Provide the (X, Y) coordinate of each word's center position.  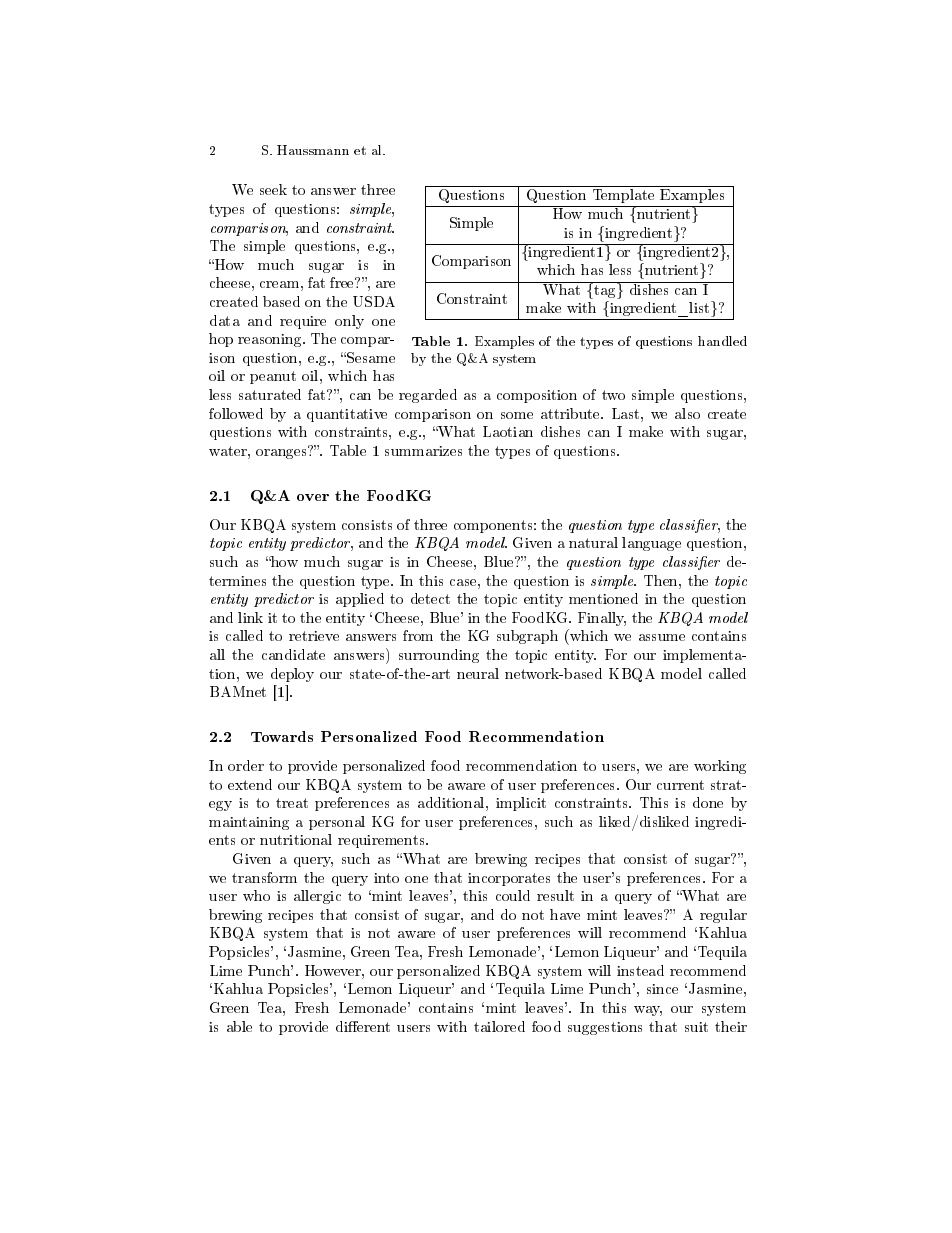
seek (273, 189)
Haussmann (313, 150)
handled (722, 341)
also (687, 413)
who (256, 895)
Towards (282, 736)
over (313, 497)
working (720, 767)
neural (478, 673)
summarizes (423, 451)
